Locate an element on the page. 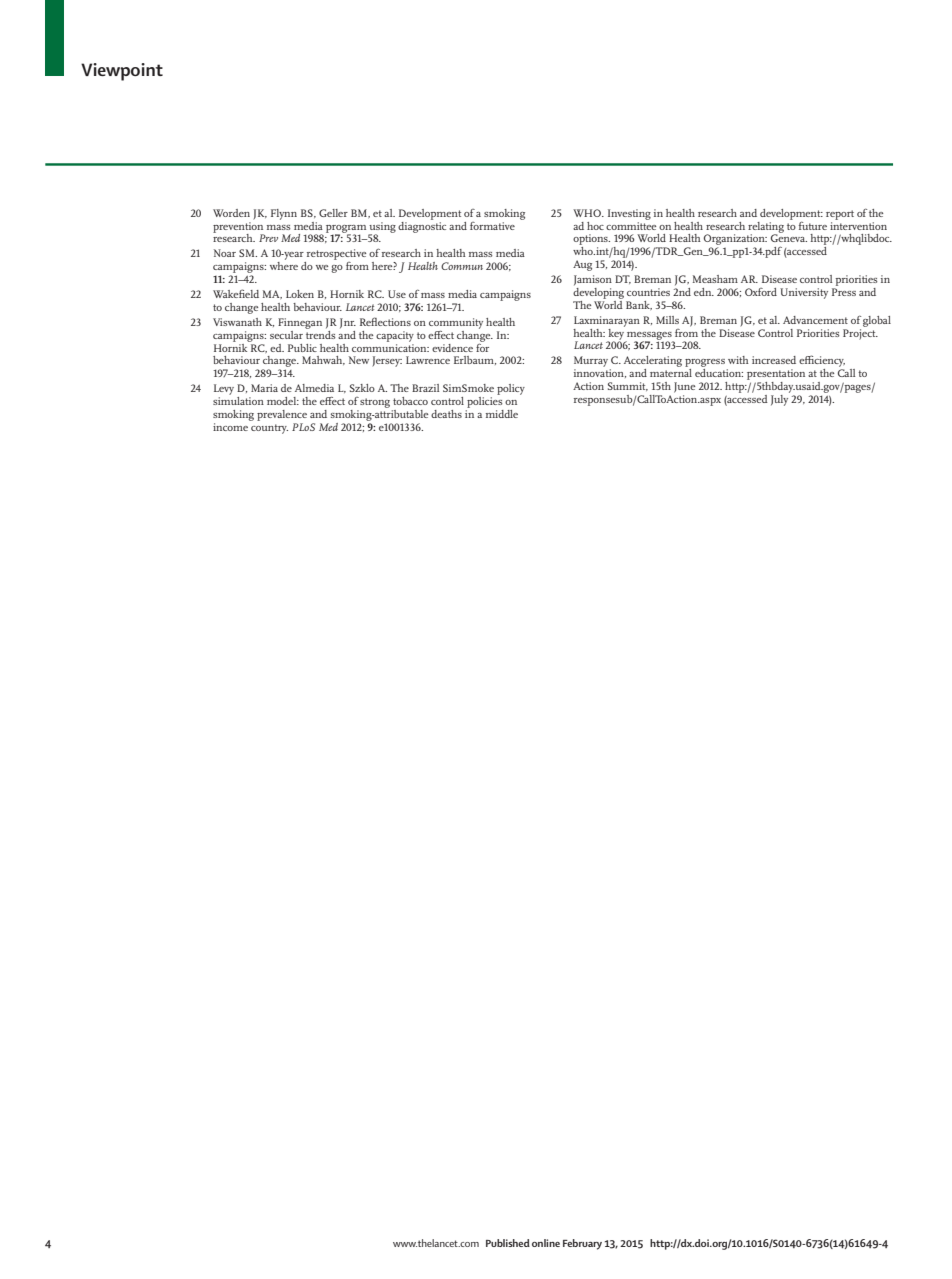 The image size is (952, 1279). July is located at coordinates (780, 399).
